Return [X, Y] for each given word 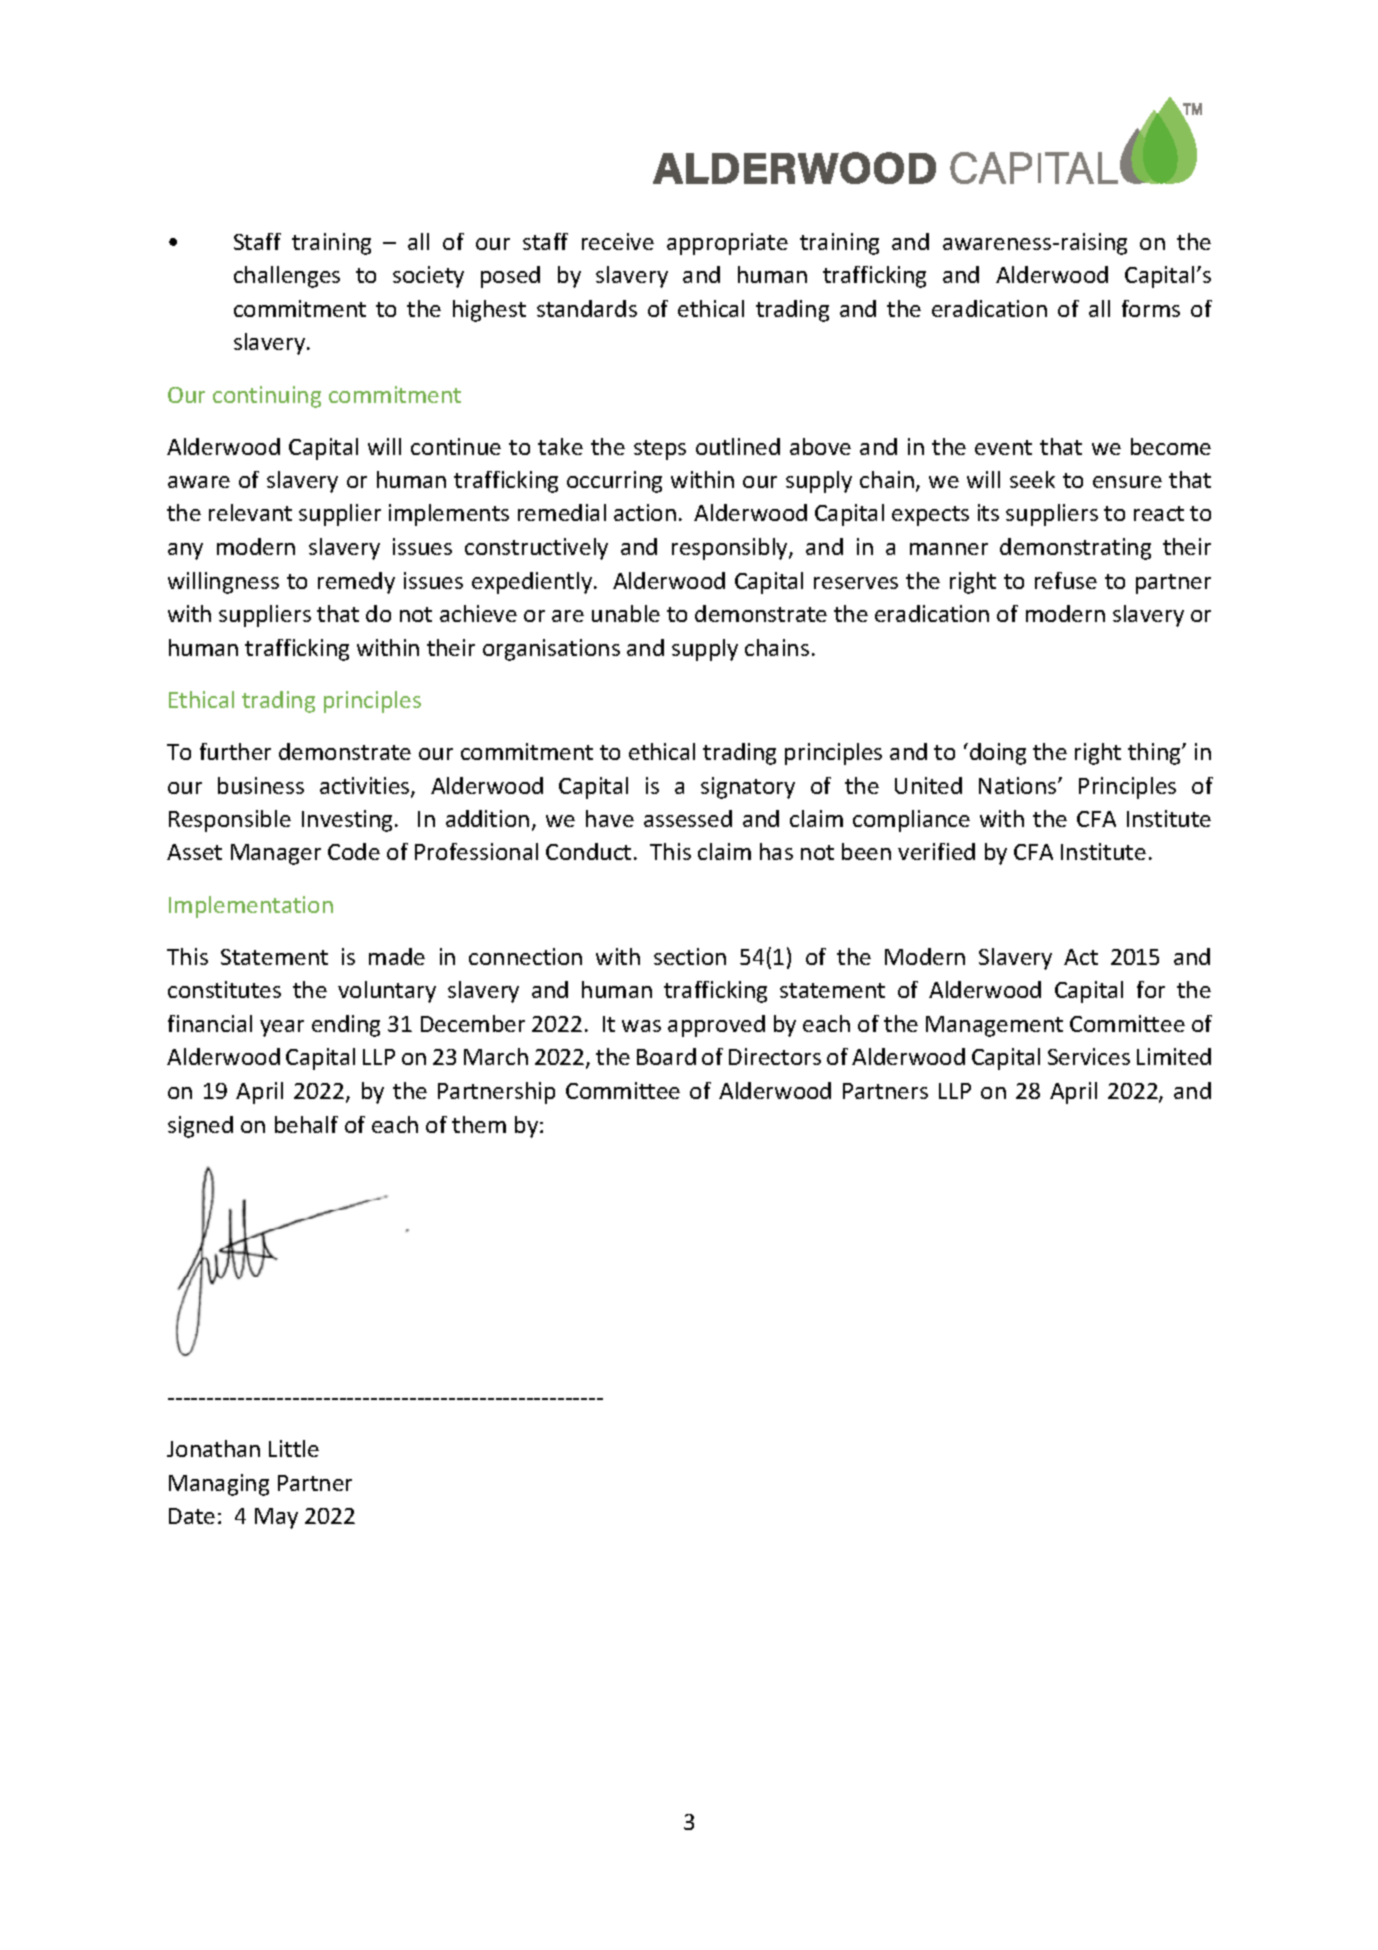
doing [998, 754]
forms [1151, 308]
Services [1089, 1056]
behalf [306, 1124]
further [235, 751]
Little [294, 1448]
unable [626, 613]
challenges [287, 277]
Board [666, 1056]
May [276, 1518]
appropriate [727, 244]
